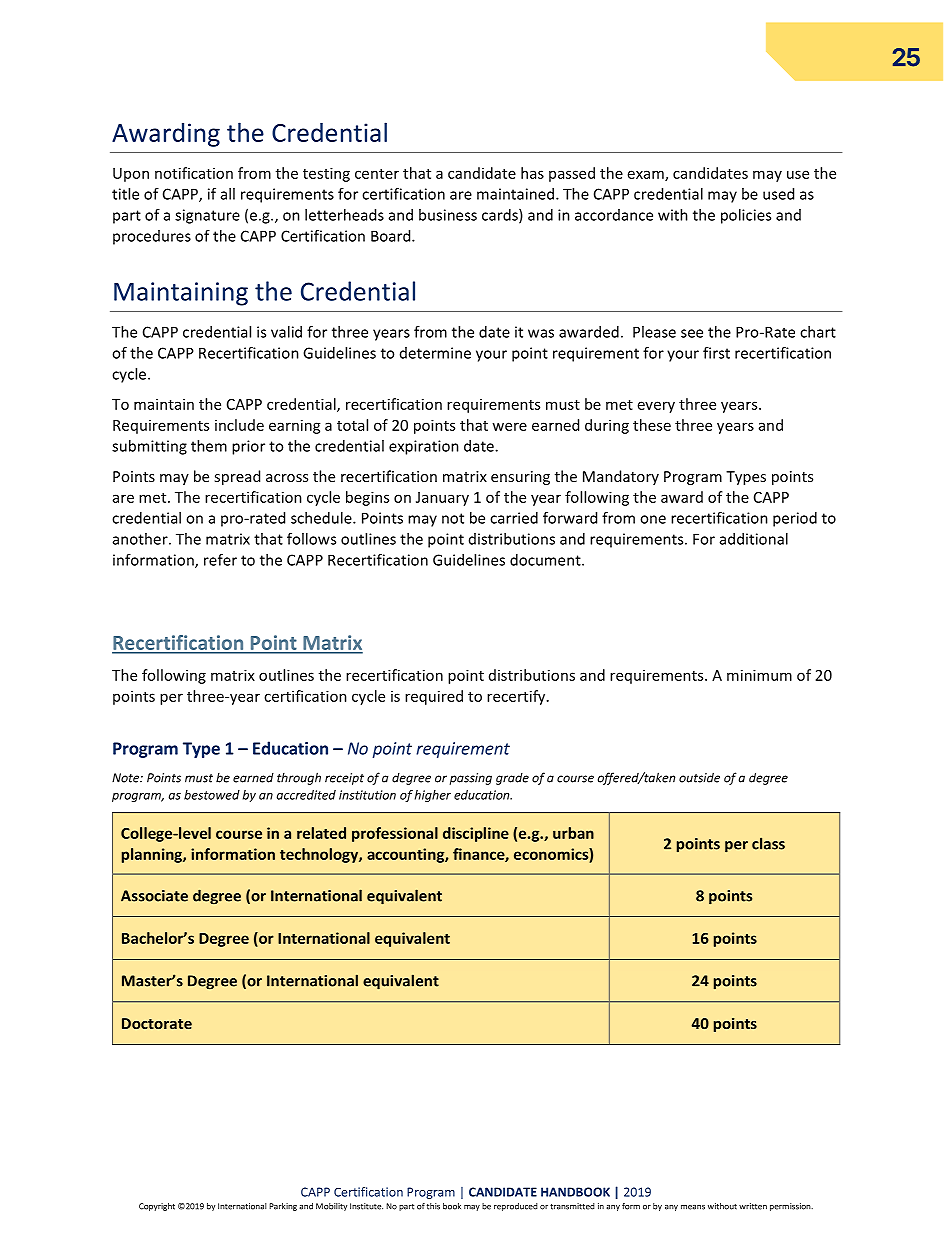 Image resolution: width=952 pixels, height=1233 pixels. What do you see at coordinates (434, 697) in the page?
I see `required` at bounding box center [434, 697].
